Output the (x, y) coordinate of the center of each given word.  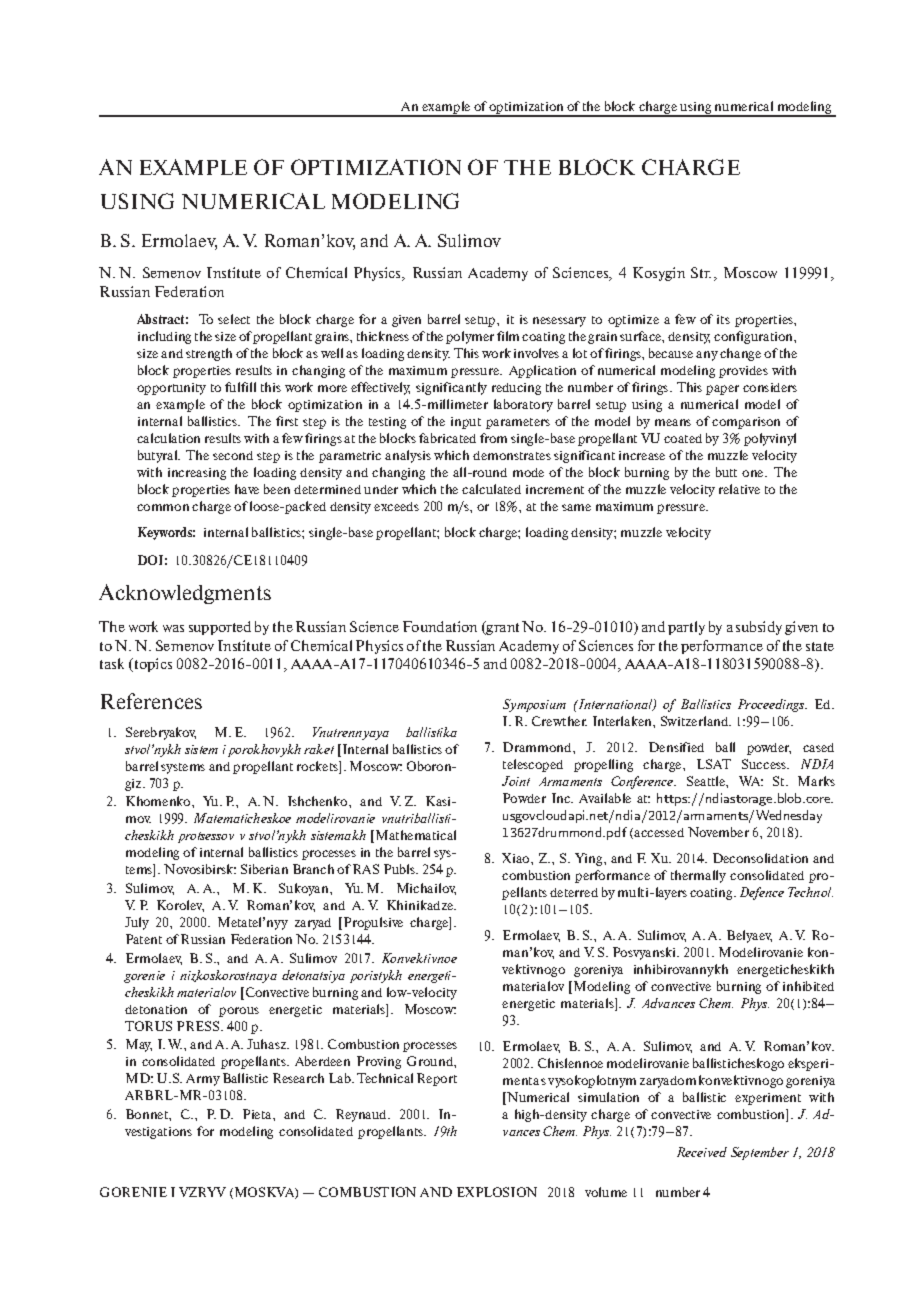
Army (203, 1080)
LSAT (714, 764)
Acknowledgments (185, 594)
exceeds (396, 506)
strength (209, 354)
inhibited (808, 986)
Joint (516, 781)
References (151, 701)
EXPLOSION (497, 1192)
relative (739, 489)
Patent (144, 939)
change (740, 354)
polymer (470, 337)
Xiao (517, 858)
